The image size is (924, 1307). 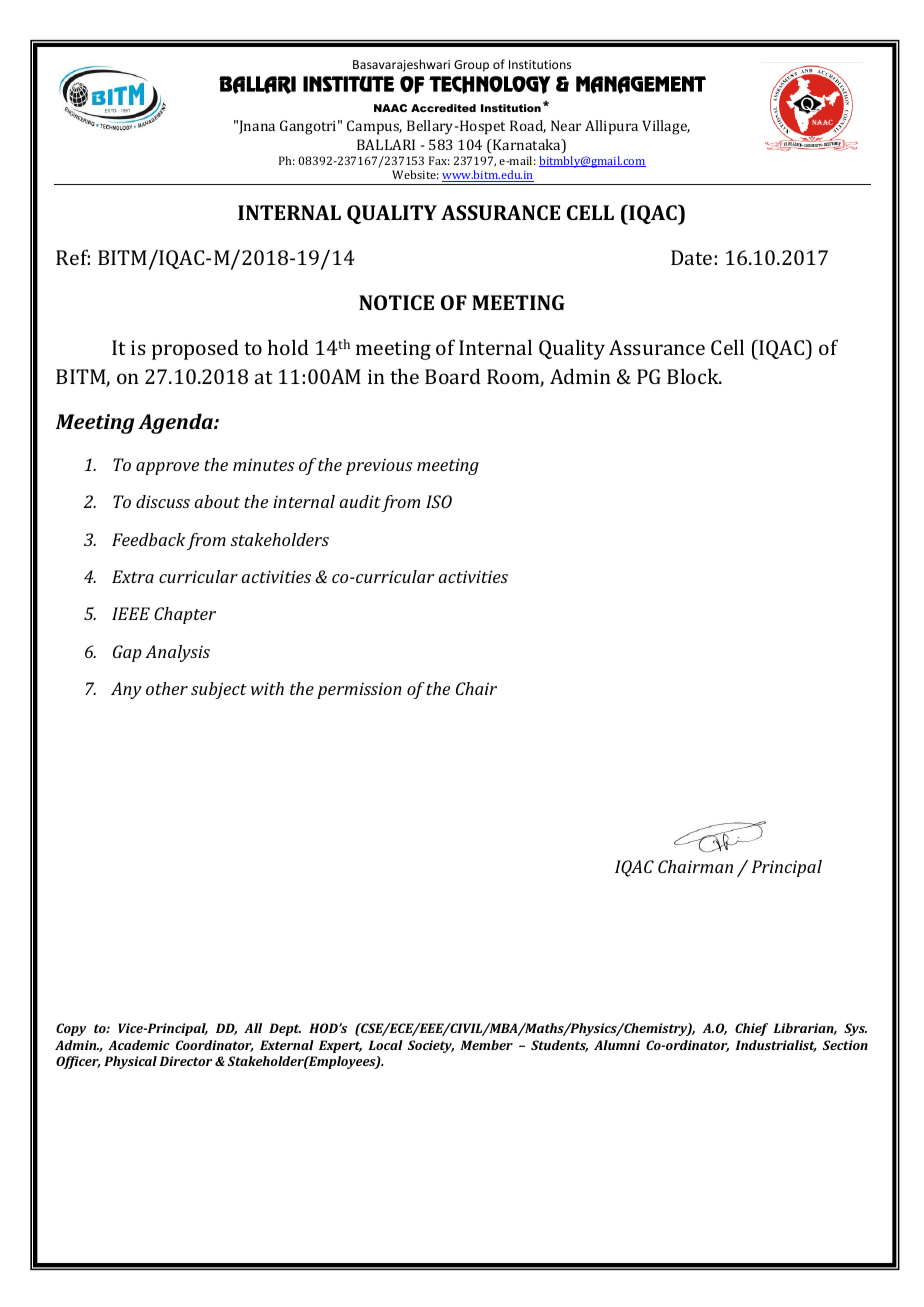 What do you see at coordinates (139, 1045) in the screenshot?
I see `Academic` at bounding box center [139, 1045].
